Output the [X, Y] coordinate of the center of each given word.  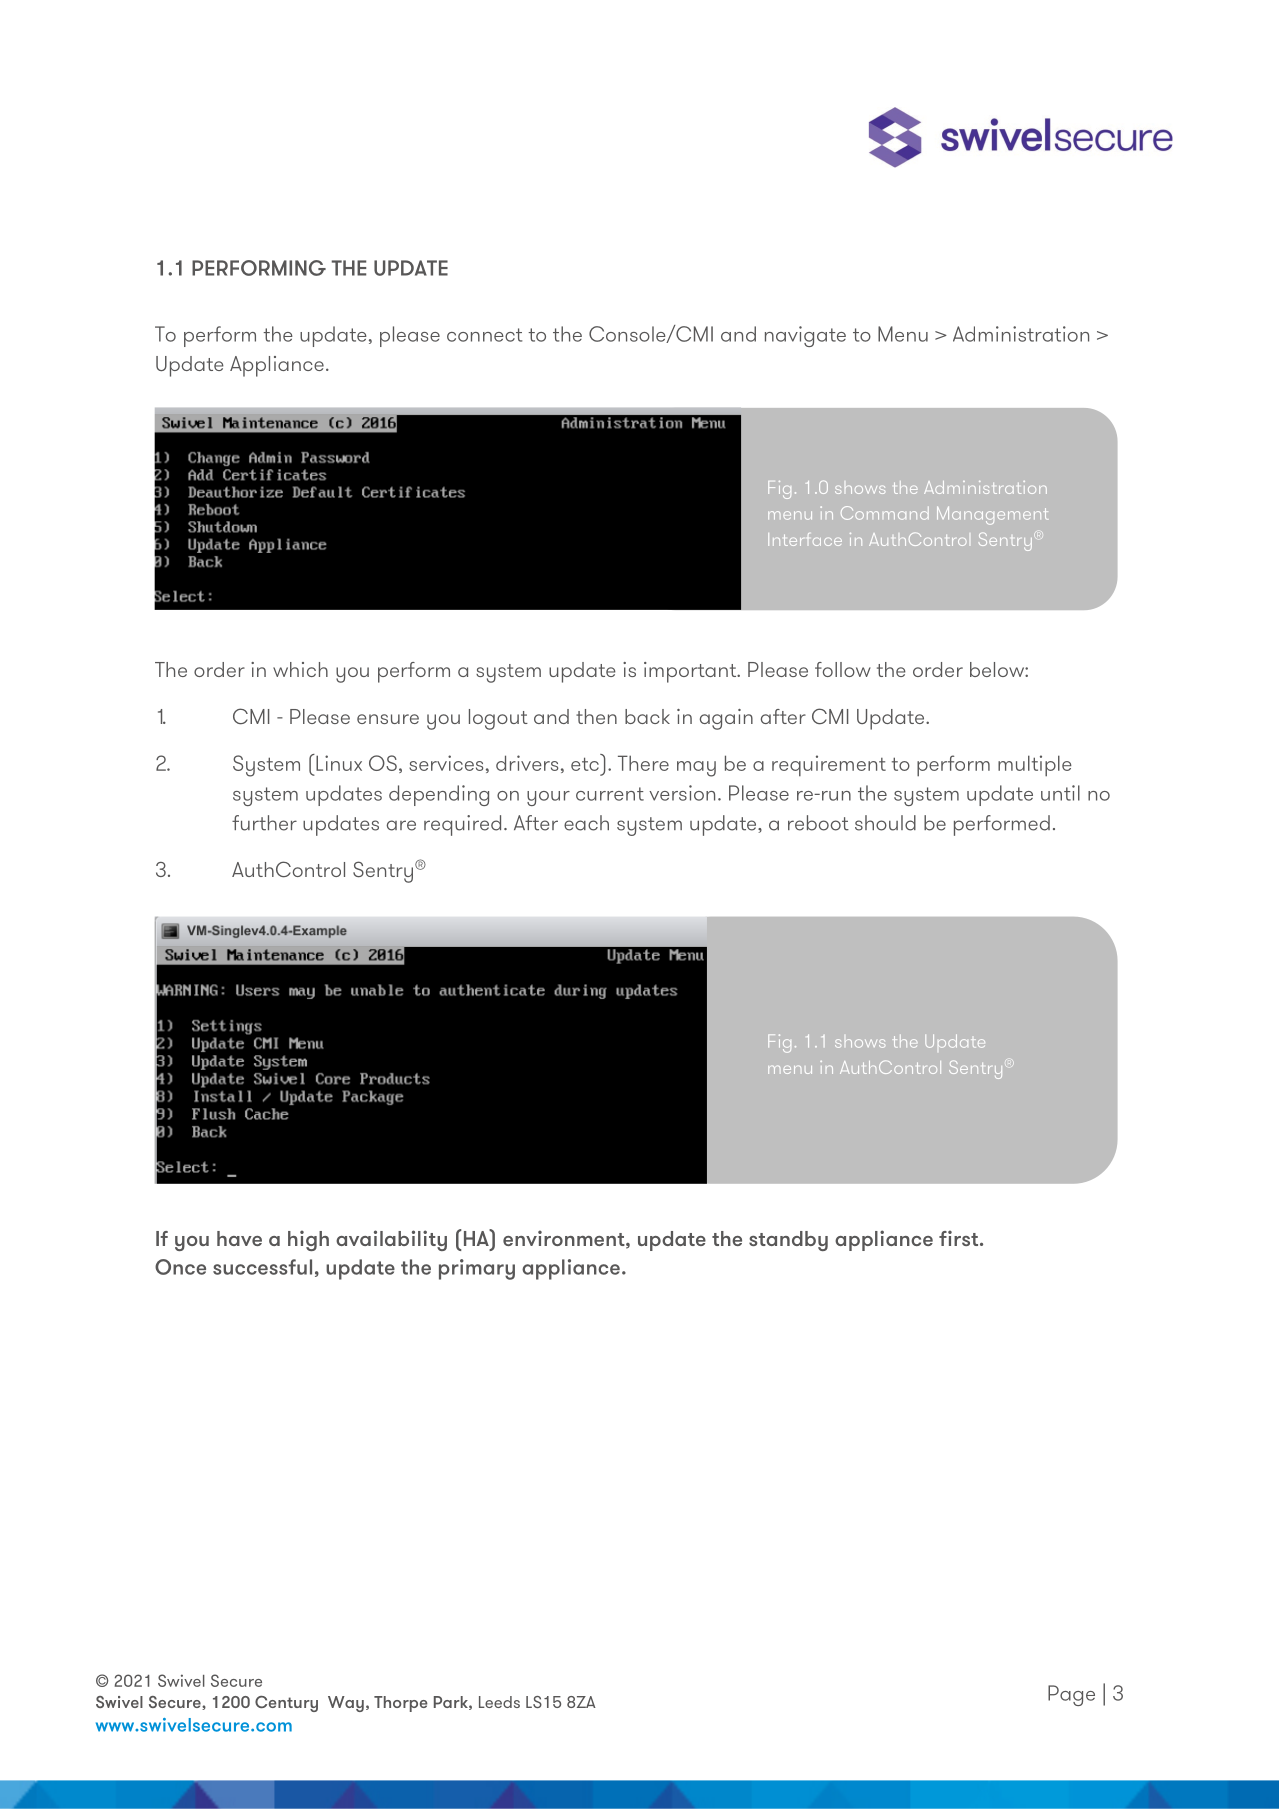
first [958, 1238]
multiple [1035, 766]
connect [484, 335]
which [300, 669]
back [647, 716]
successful [262, 1267]
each [586, 823]
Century [286, 1704]
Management [992, 515]
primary [477, 1269]
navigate [805, 336]
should [885, 823]
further [264, 823]
